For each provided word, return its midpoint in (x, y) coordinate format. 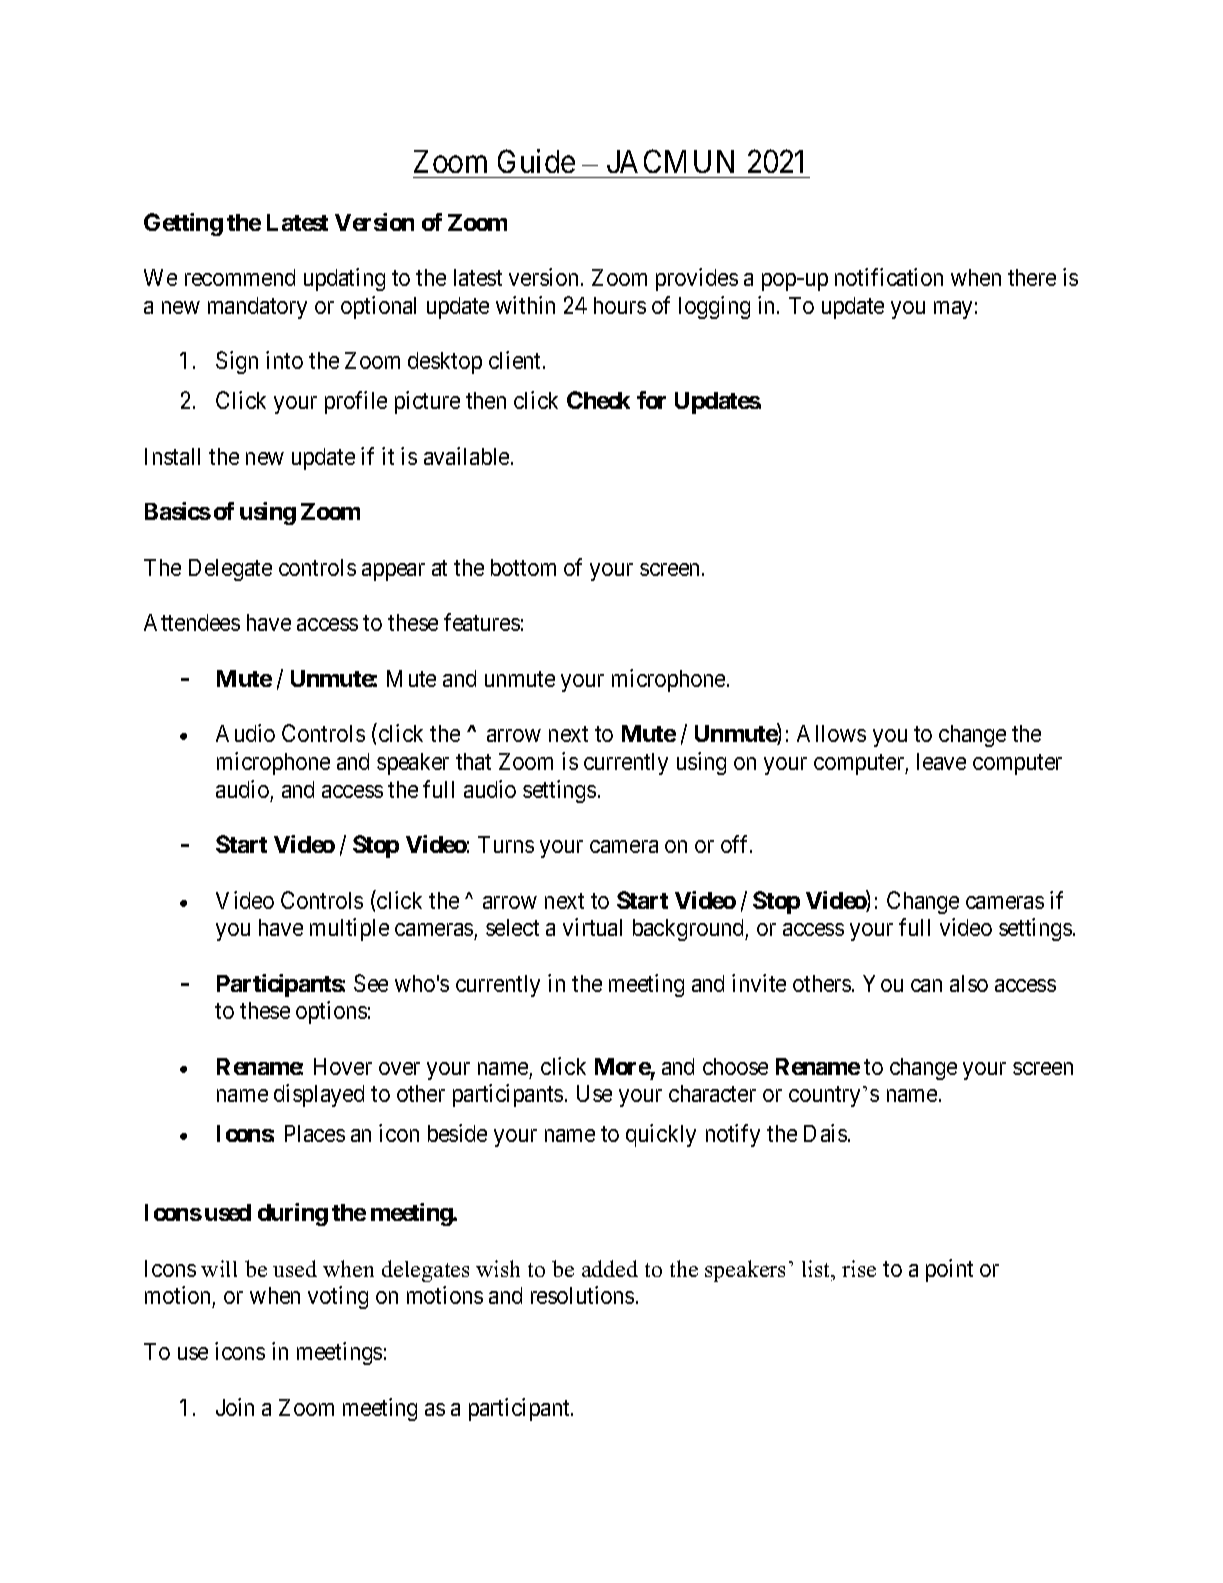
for (651, 400)
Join (235, 1407)
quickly (661, 1135)
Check (598, 400)
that (473, 761)
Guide (536, 161)
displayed (319, 1095)
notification (889, 277)
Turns (506, 844)
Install (172, 456)
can (926, 985)
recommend (240, 277)
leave (941, 761)
